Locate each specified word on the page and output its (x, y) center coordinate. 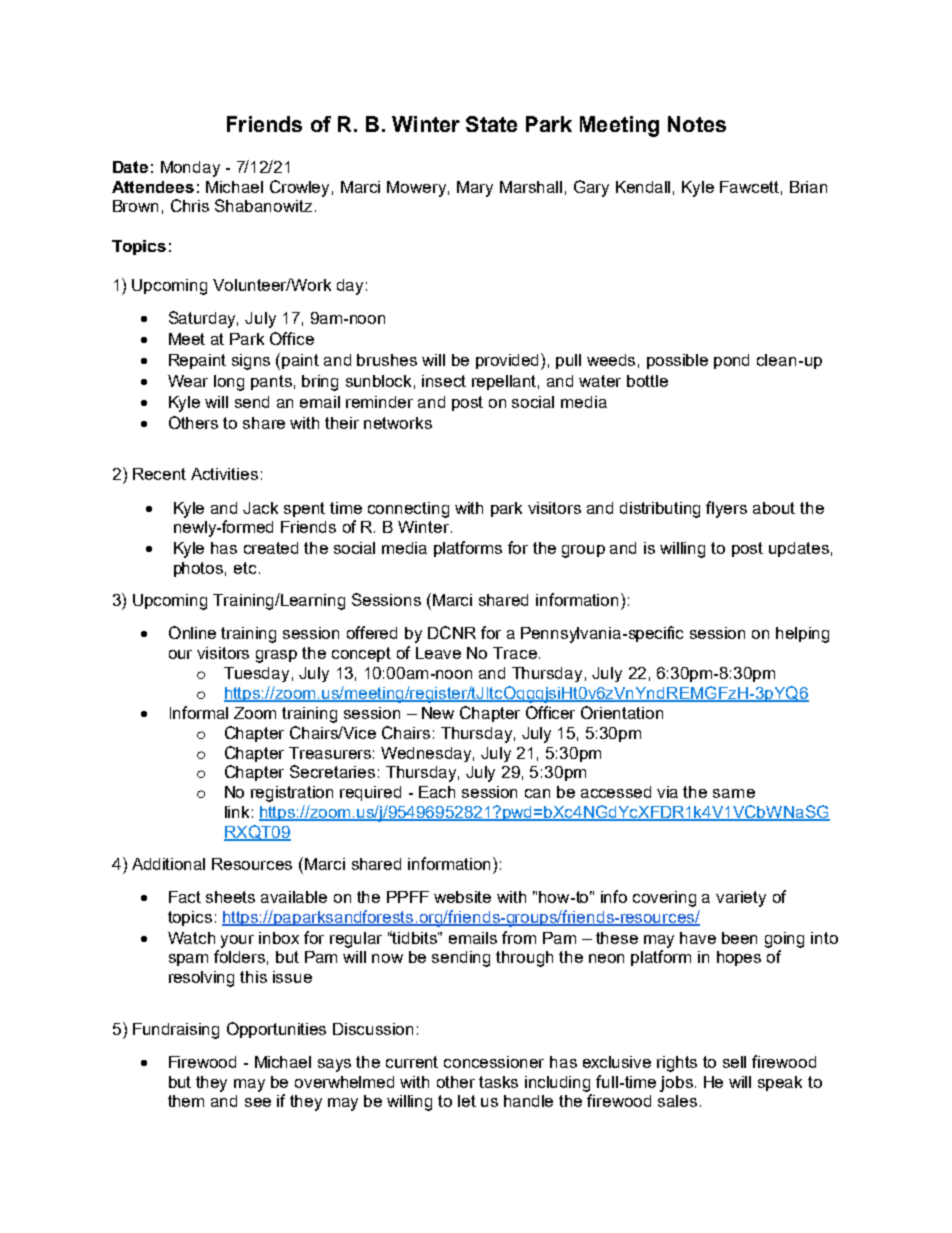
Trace (515, 653)
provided (509, 361)
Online (192, 632)
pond (731, 361)
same (734, 793)
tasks (498, 1082)
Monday (190, 169)
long (229, 383)
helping (802, 635)
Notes (697, 124)
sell (734, 1062)
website (462, 897)
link (237, 812)
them (186, 1101)
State (491, 124)
